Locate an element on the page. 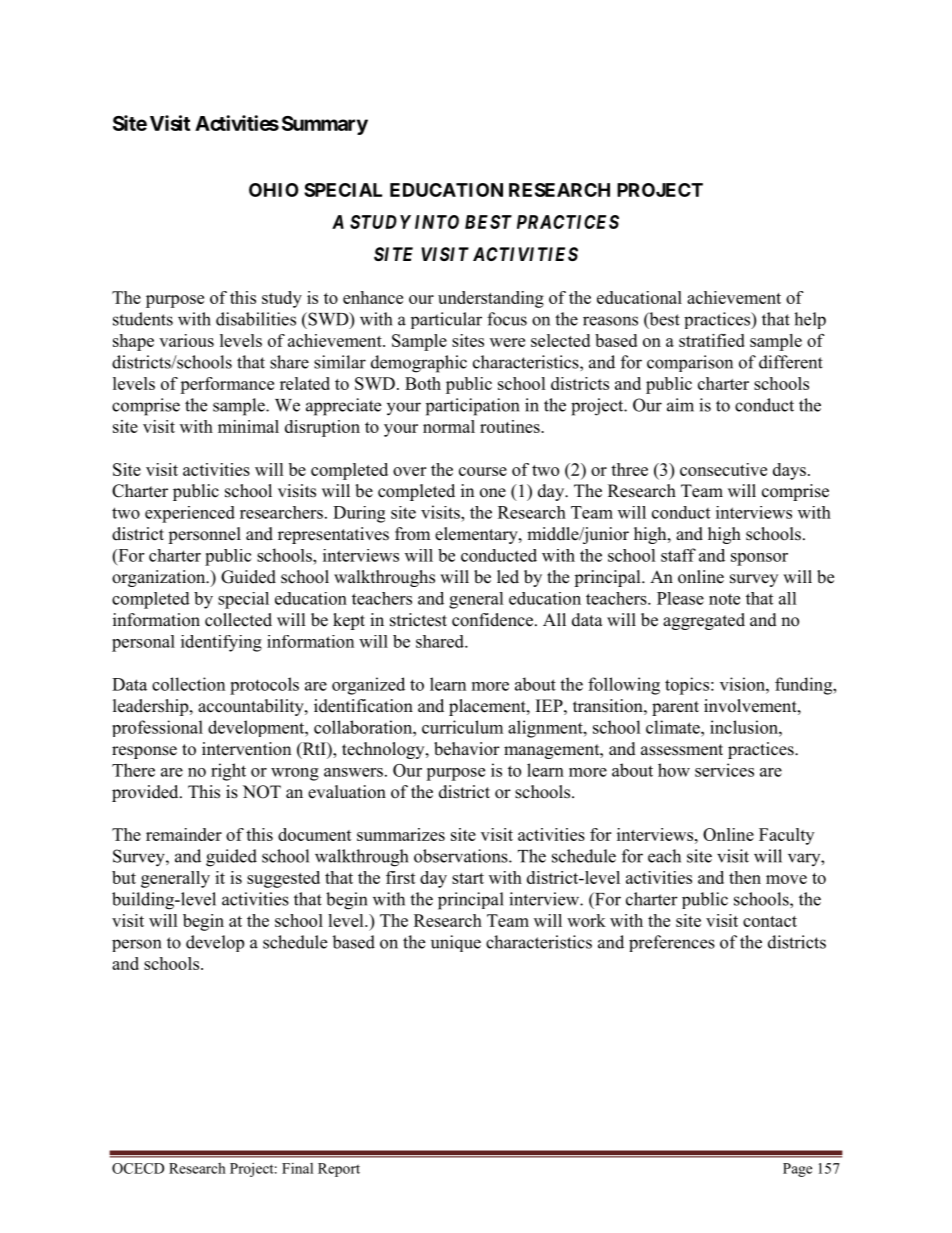 The height and width of the image is (1233, 952). INTO is located at coordinates (437, 222).
